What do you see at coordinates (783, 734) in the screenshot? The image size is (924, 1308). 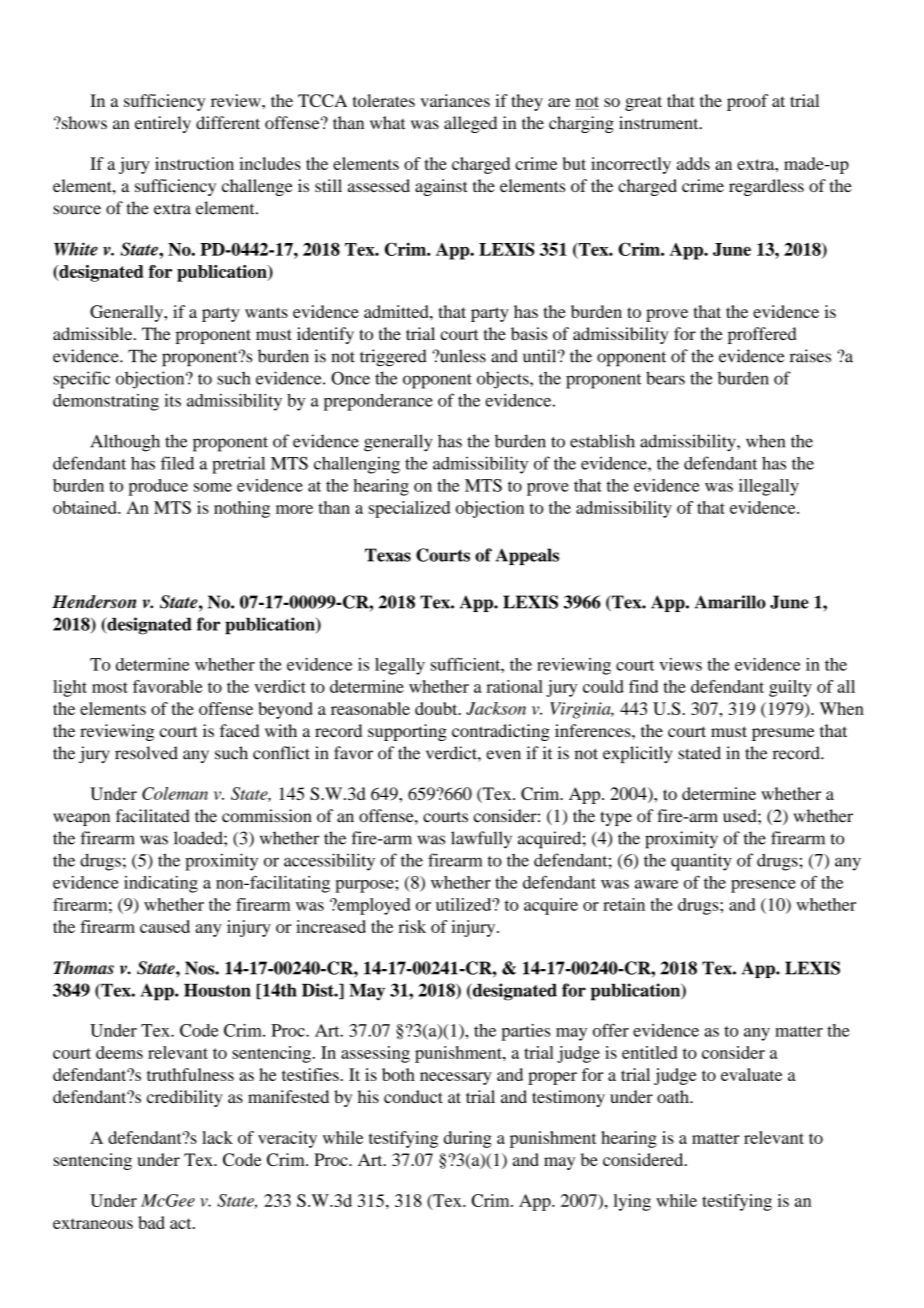 I see `presume` at bounding box center [783, 734].
